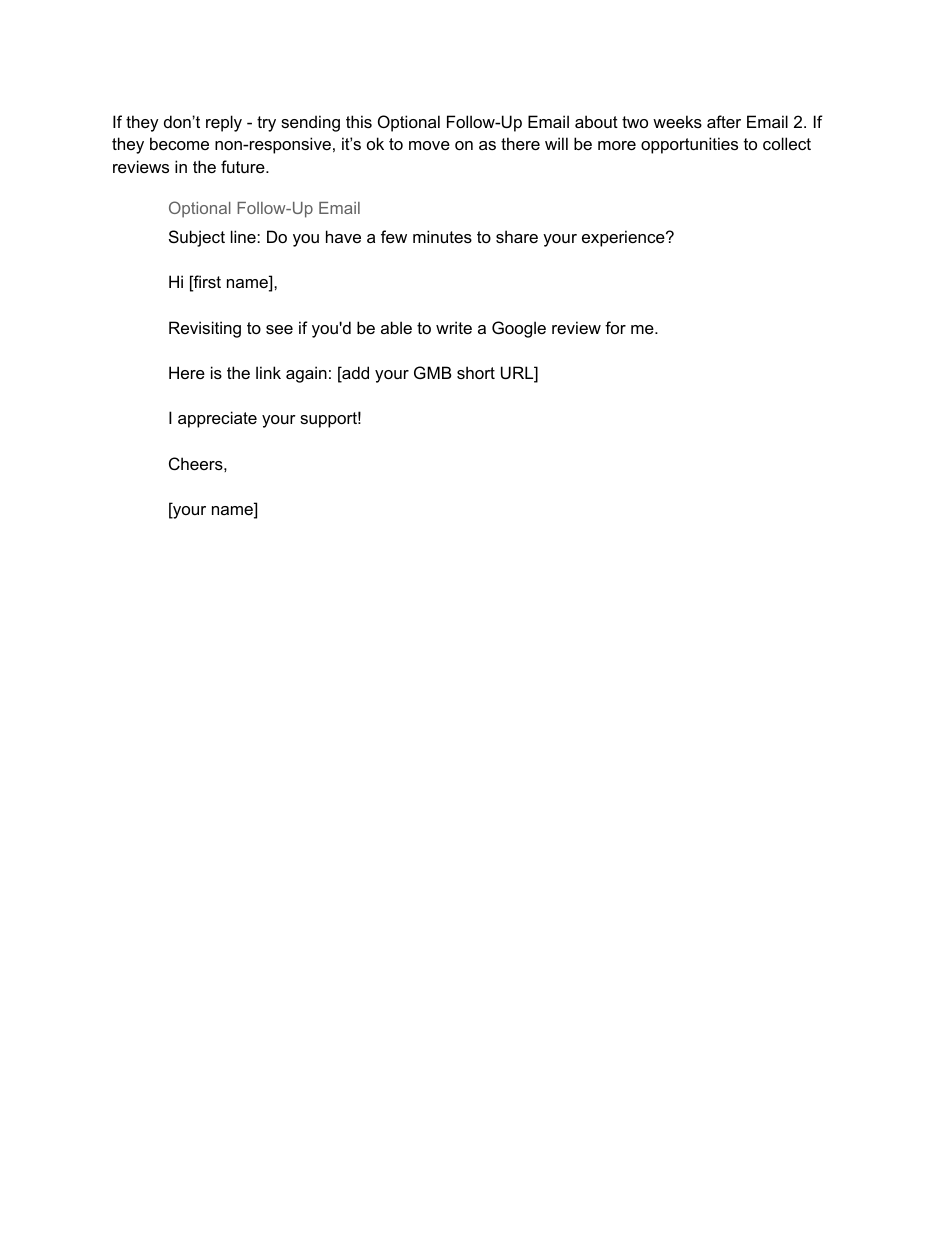  Describe the element at coordinates (615, 327) in the screenshot. I see `for` at that location.
